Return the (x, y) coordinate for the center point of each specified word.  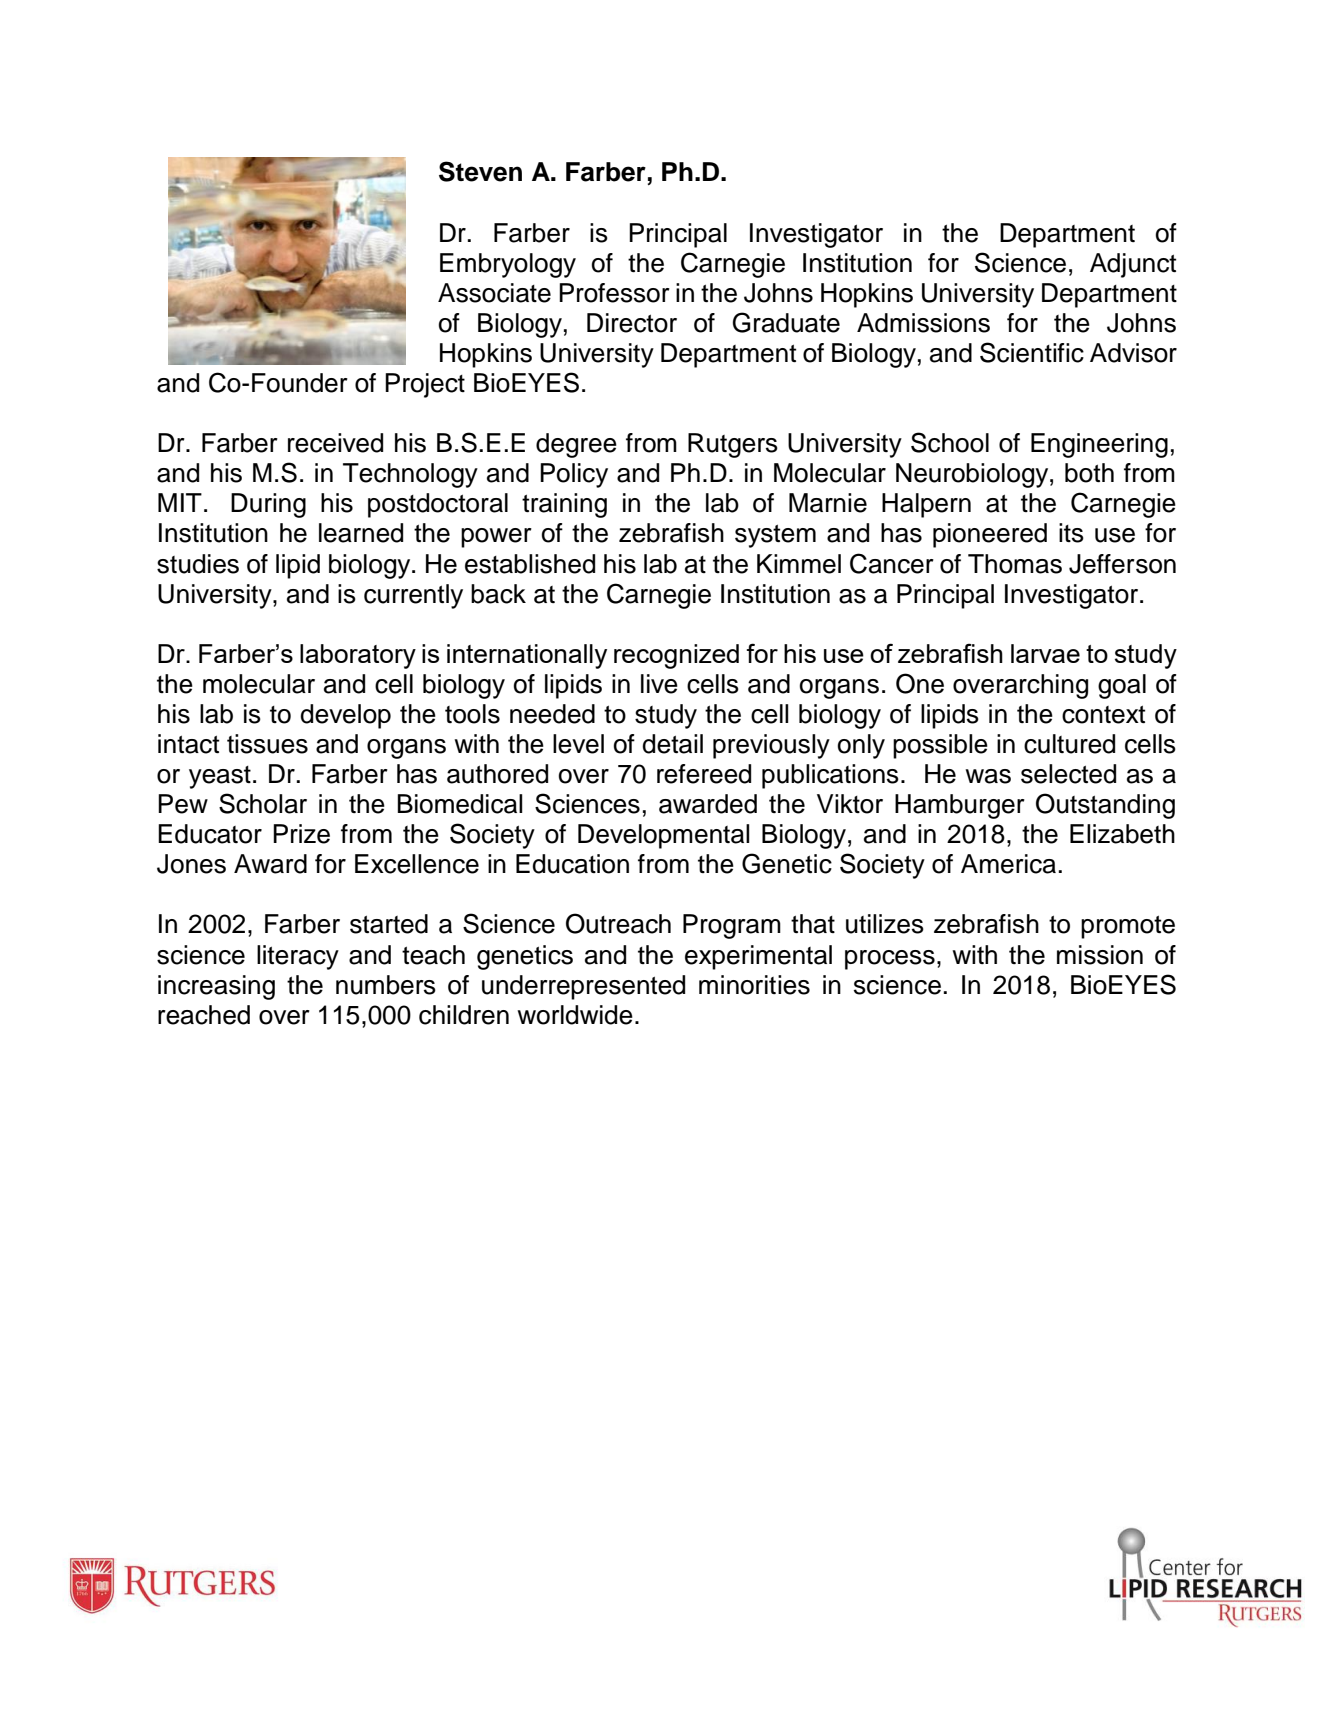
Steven (480, 171)
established (530, 564)
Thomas (1015, 564)
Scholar (263, 803)
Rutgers (733, 445)
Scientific (1032, 352)
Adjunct (1133, 265)
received (335, 443)
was (988, 776)
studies (198, 564)
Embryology (508, 265)
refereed (704, 774)
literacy (298, 957)
